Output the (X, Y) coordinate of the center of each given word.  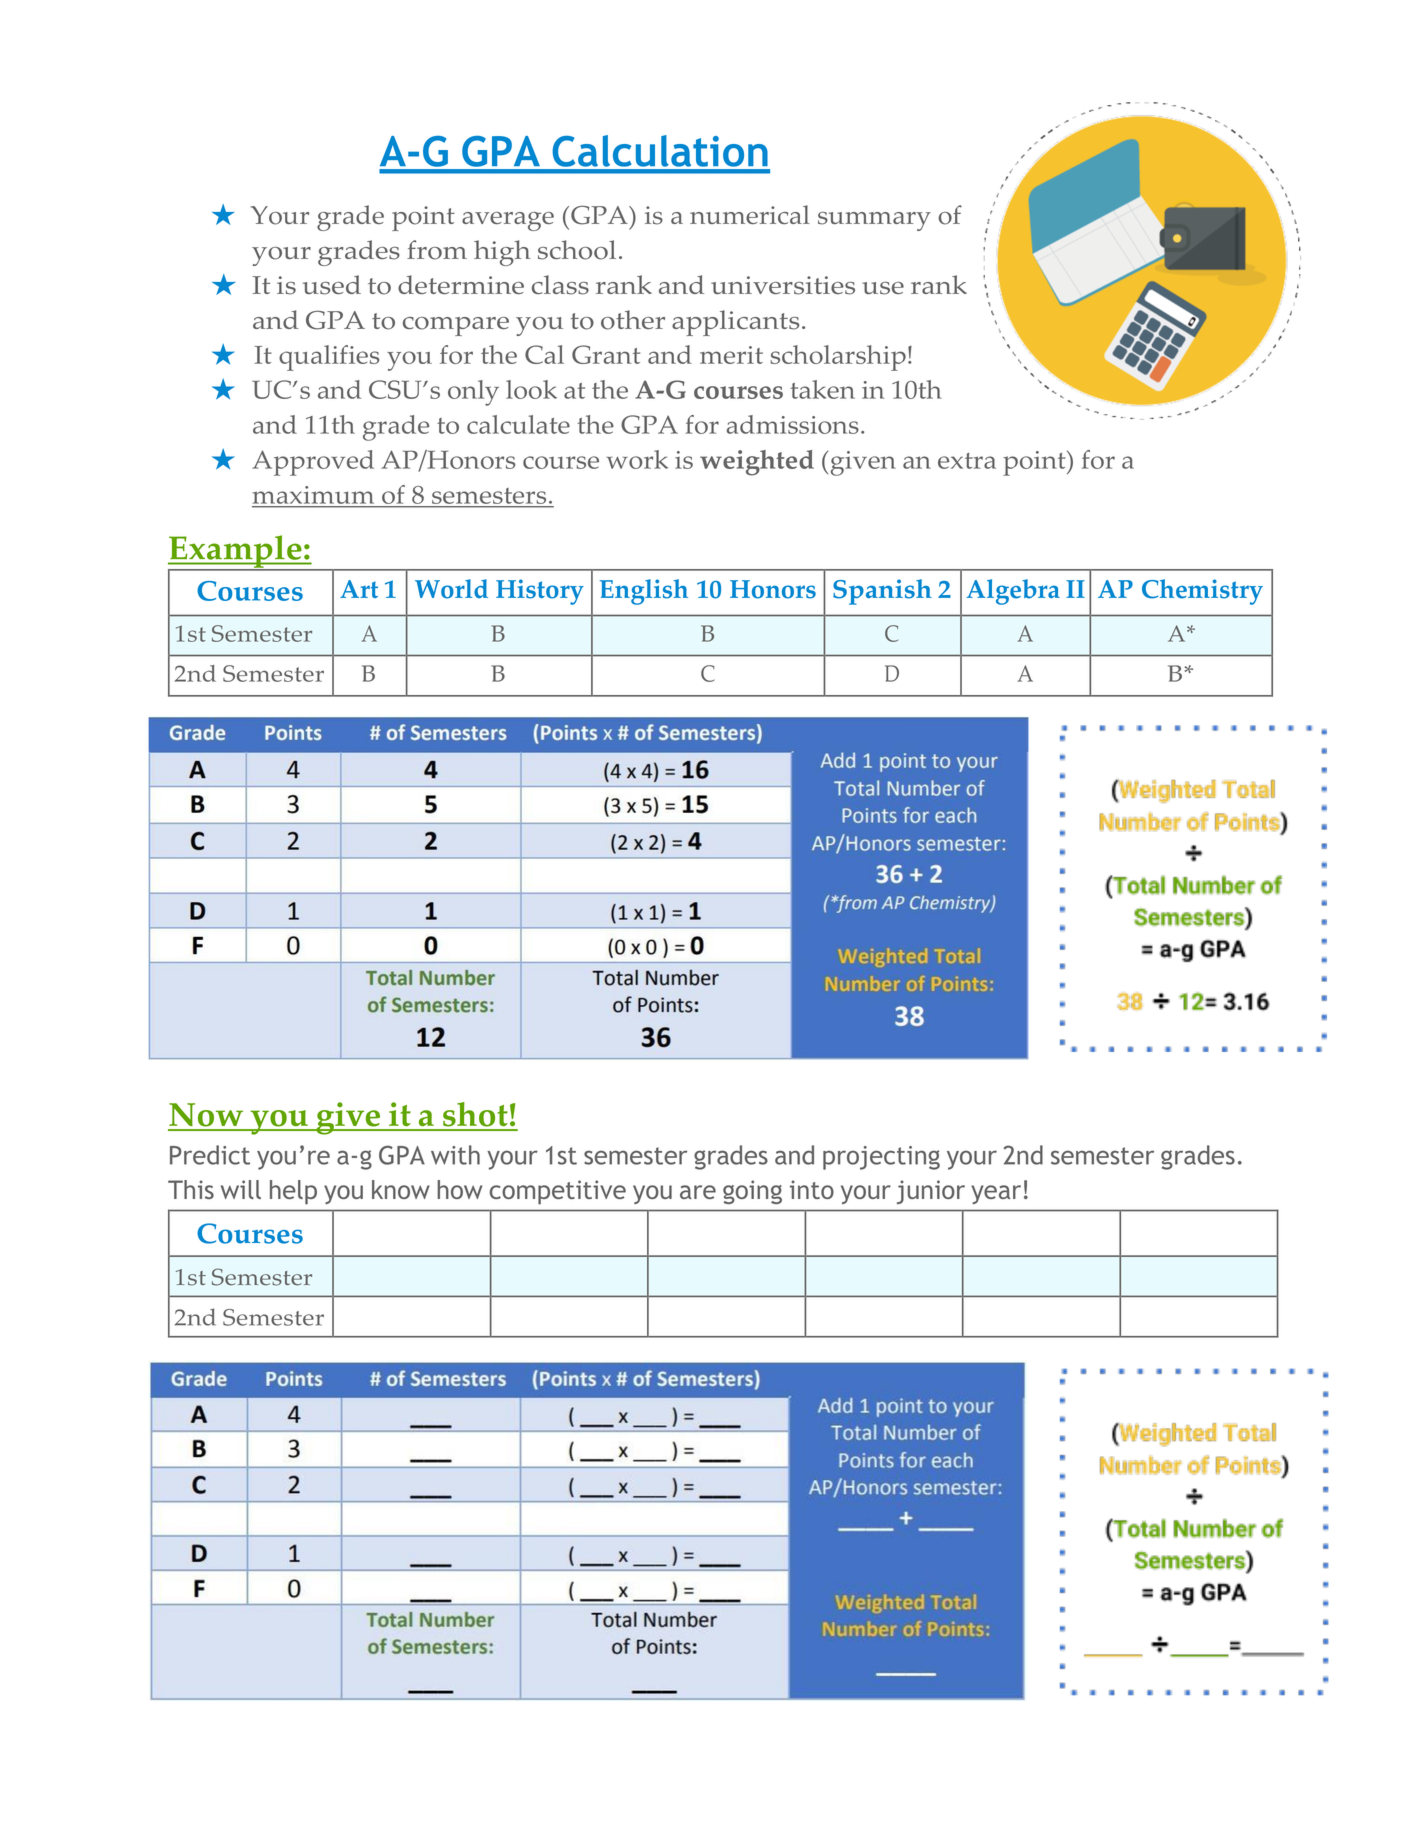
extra (967, 461)
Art (359, 589)
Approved (313, 463)
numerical (750, 214)
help (293, 1192)
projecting (881, 1158)
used (332, 285)
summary (874, 221)
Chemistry (1202, 592)
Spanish (882, 592)
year (996, 1194)
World (451, 589)
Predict (210, 1155)
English (644, 592)
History (540, 592)
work (637, 459)
